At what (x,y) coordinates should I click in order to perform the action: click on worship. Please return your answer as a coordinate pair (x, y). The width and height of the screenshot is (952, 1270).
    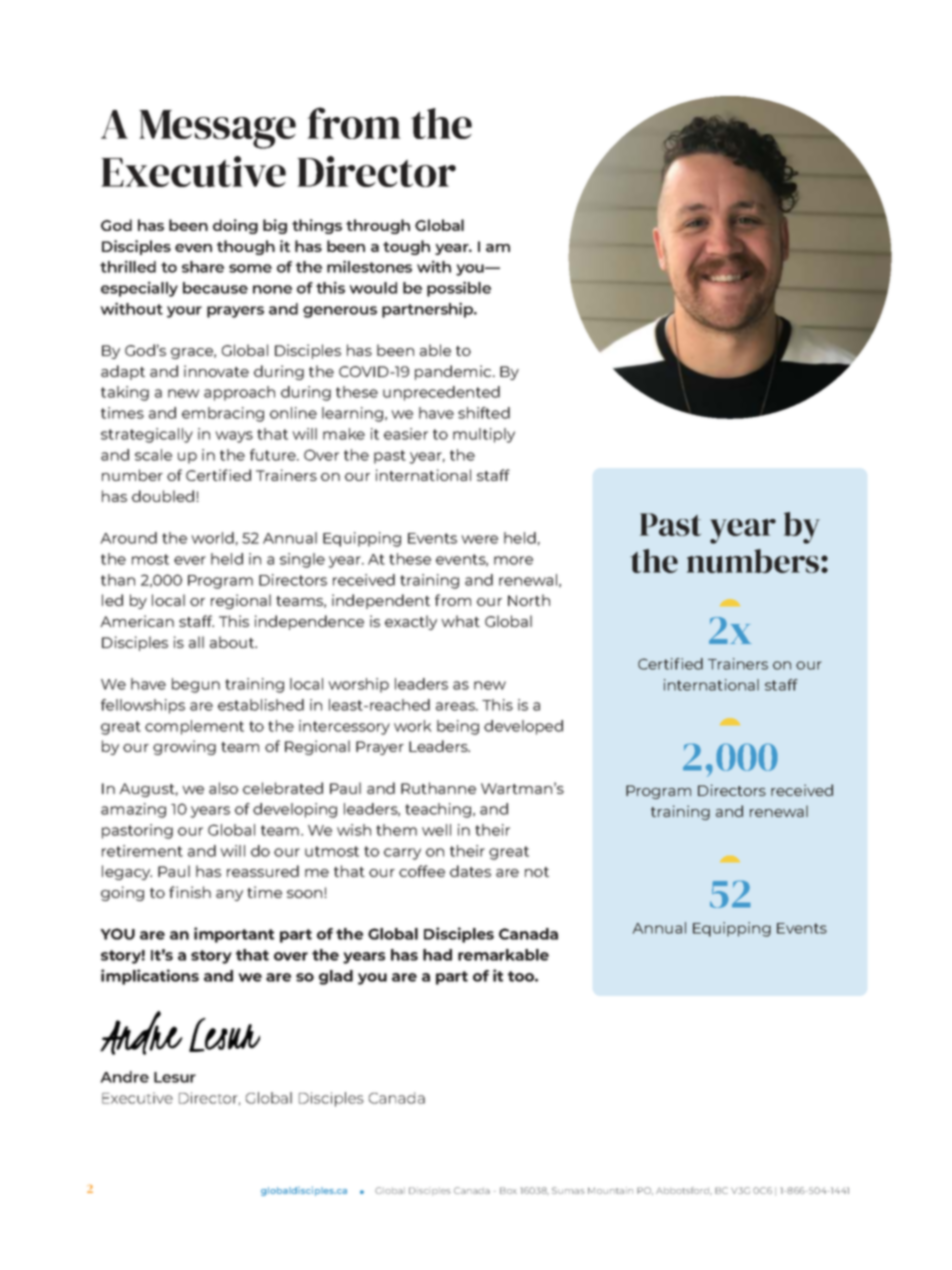
    Looking at the image, I should click on (358, 685).
